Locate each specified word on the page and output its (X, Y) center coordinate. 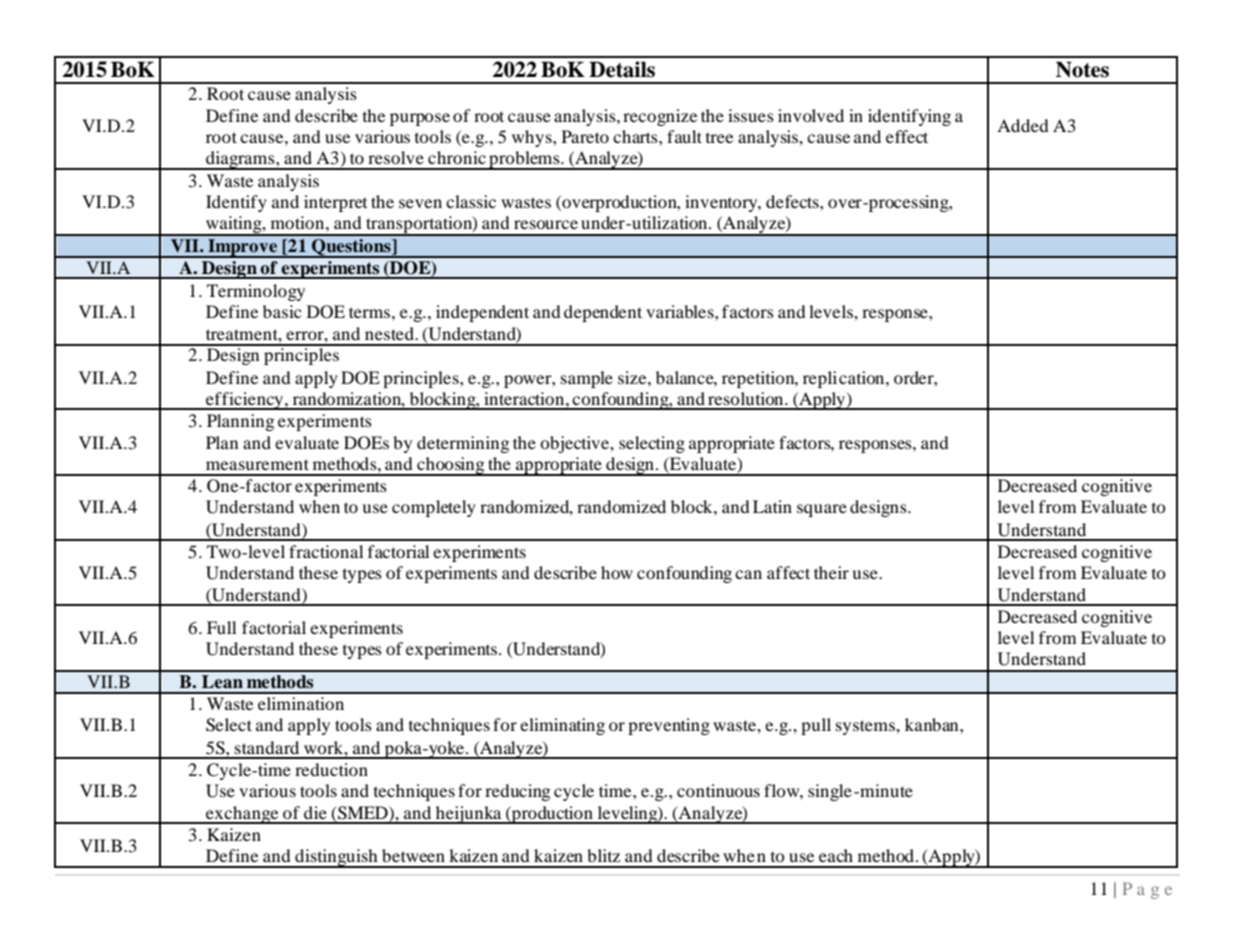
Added (1023, 125)
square (822, 510)
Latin (772, 506)
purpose (420, 119)
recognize (660, 117)
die (315, 812)
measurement (257, 464)
